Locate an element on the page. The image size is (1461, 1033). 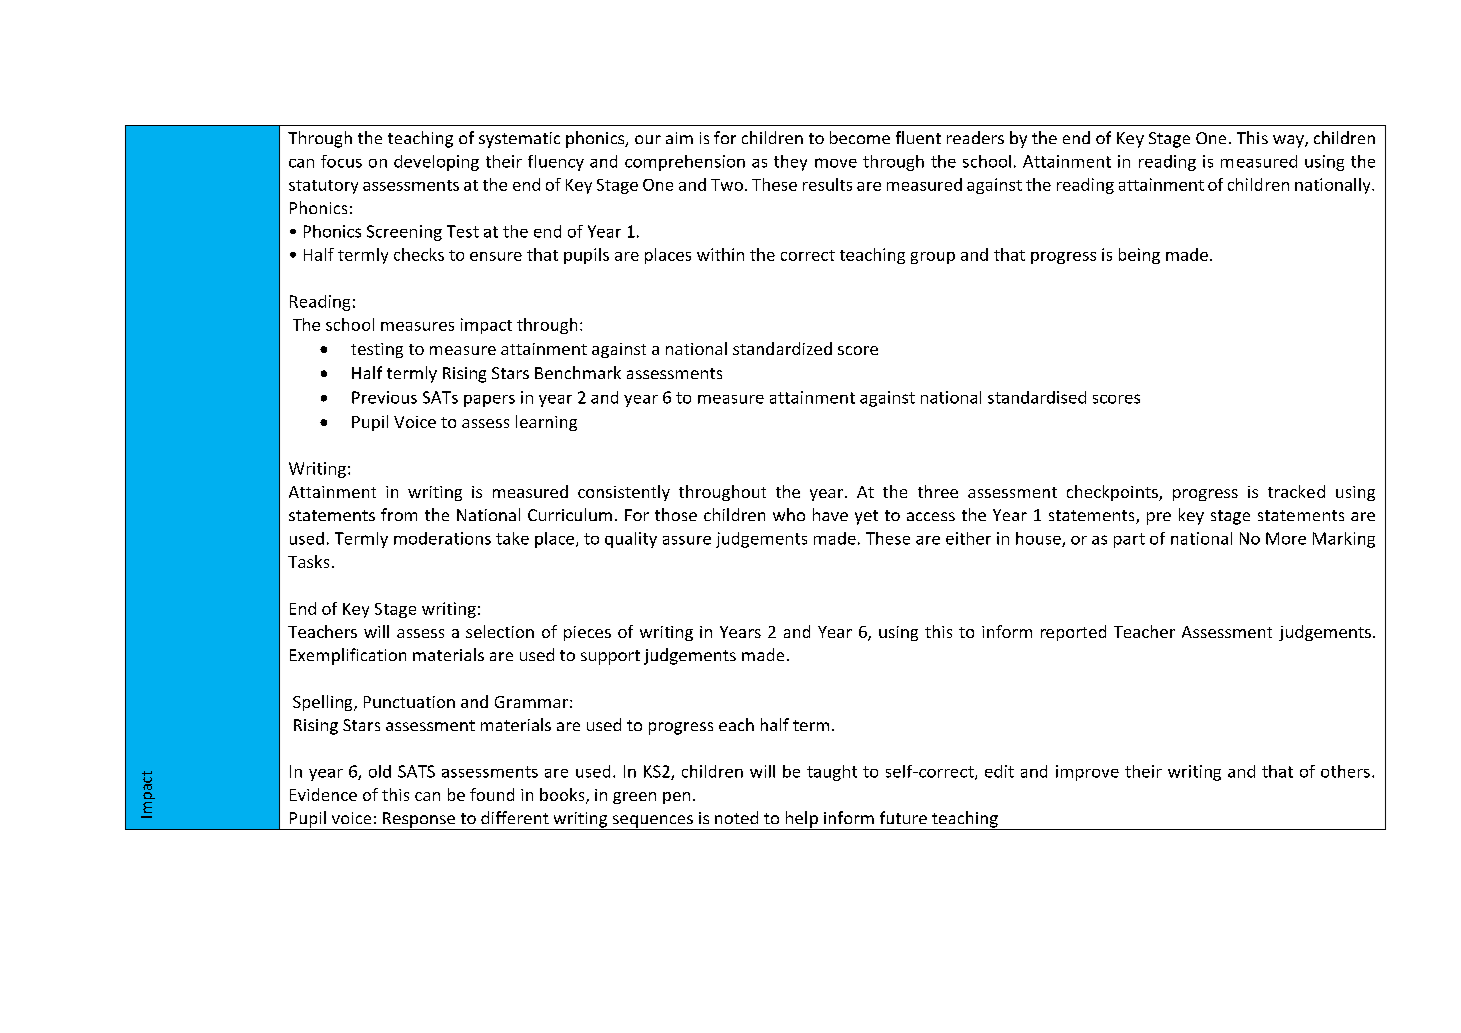
move is located at coordinates (836, 163).
